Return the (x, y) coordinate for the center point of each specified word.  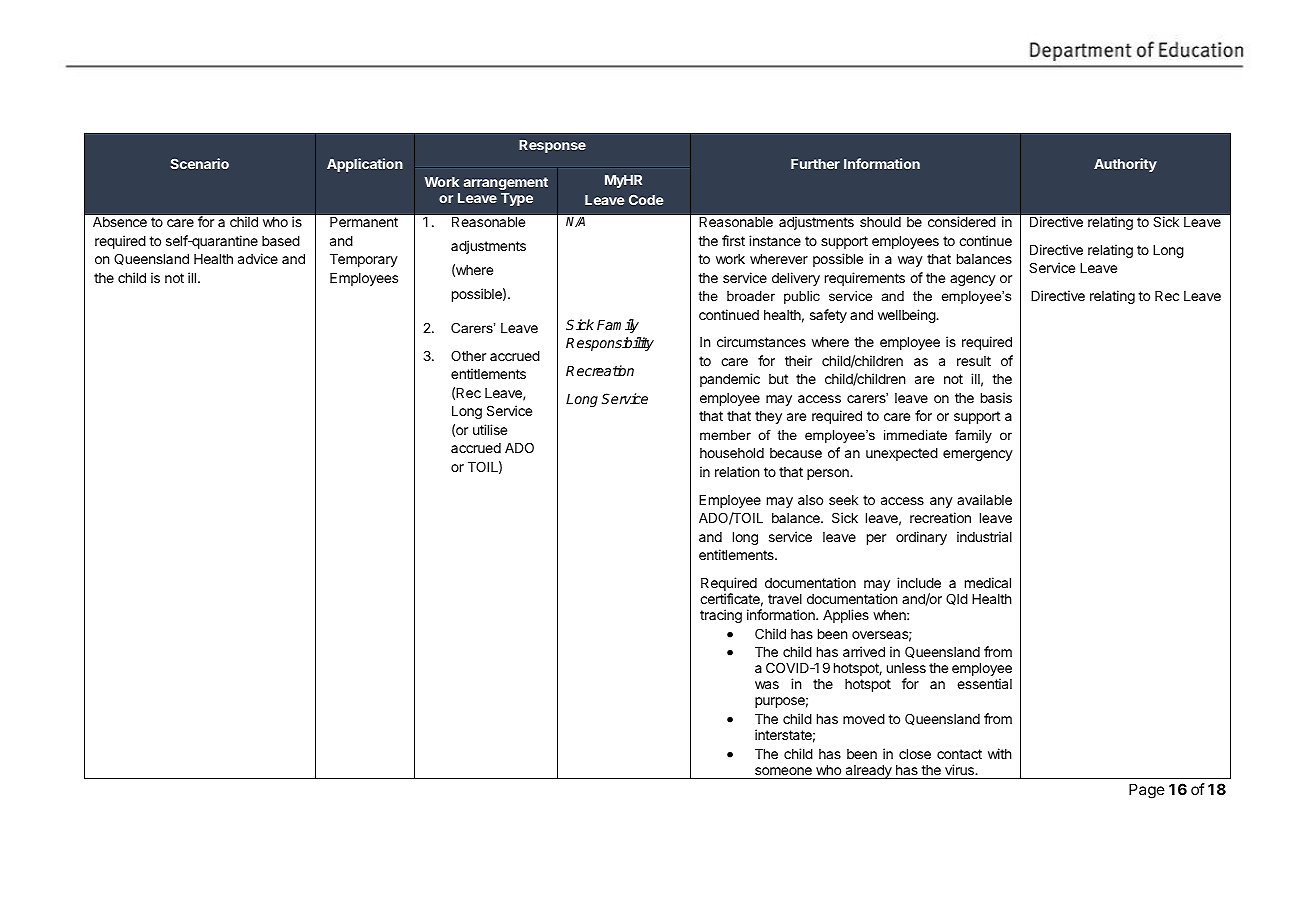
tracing (721, 616)
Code (646, 199)
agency (973, 280)
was (767, 685)
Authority (1125, 165)
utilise (490, 429)
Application (365, 165)
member (725, 435)
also (810, 500)
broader (751, 296)
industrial (984, 536)
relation (737, 471)
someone (783, 771)
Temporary (364, 260)
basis (996, 397)
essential (984, 683)
